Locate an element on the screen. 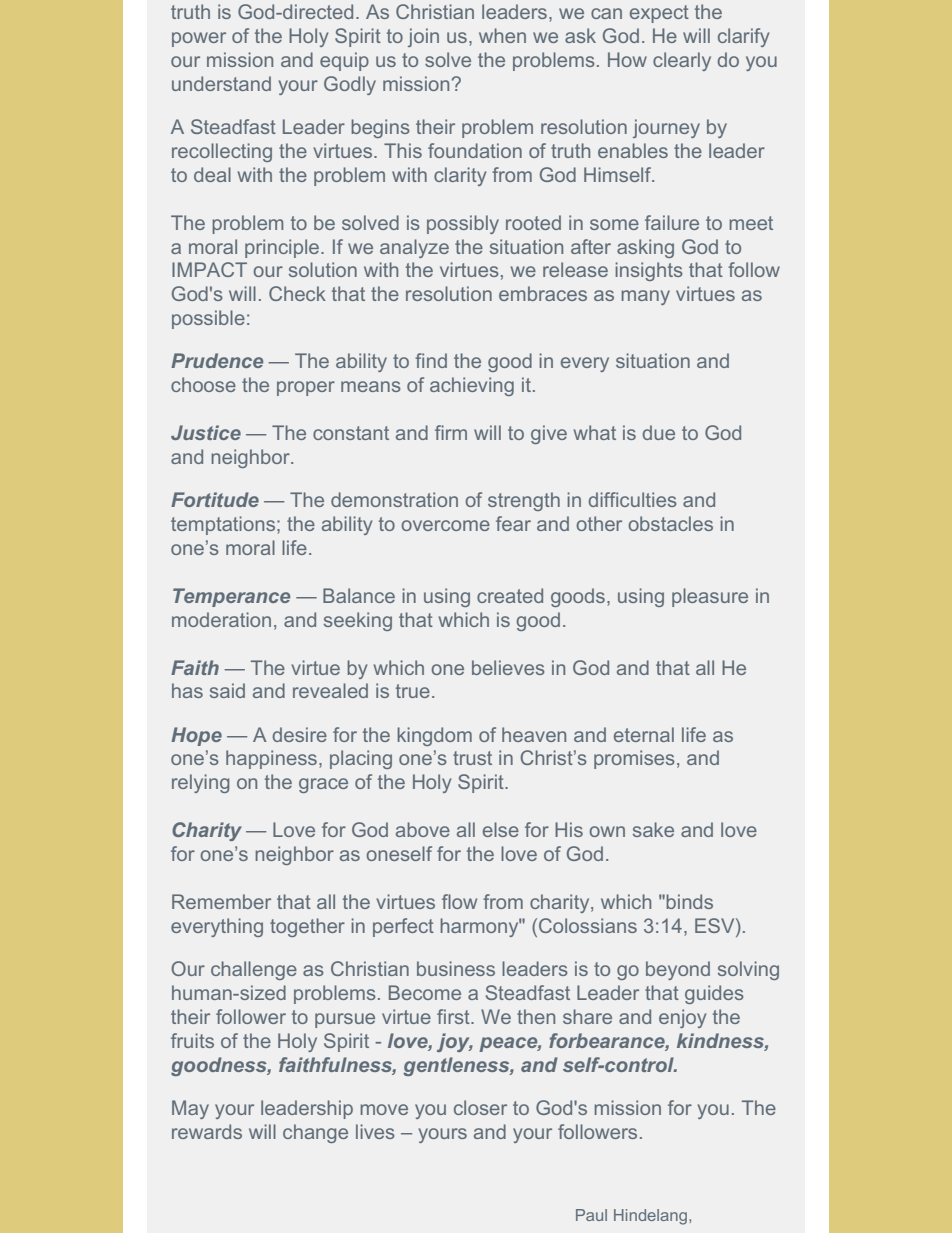  Temperance is located at coordinates (231, 597).
